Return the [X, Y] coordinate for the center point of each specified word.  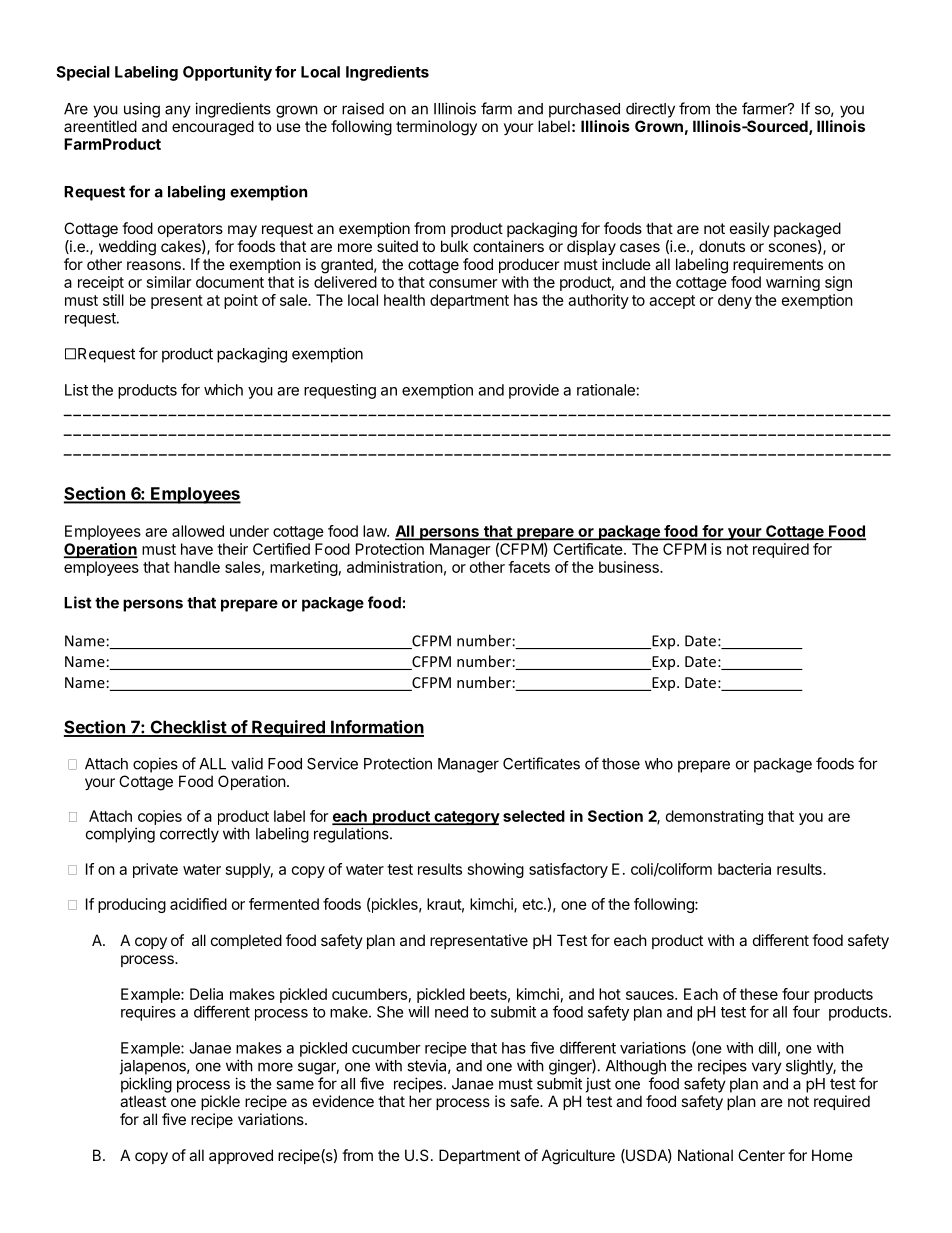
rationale [606, 390]
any [178, 111]
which [223, 390]
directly [650, 110]
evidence [343, 1101]
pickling [146, 1085]
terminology [436, 128]
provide [534, 391]
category [466, 818]
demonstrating [714, 817]
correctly [189, 835]
